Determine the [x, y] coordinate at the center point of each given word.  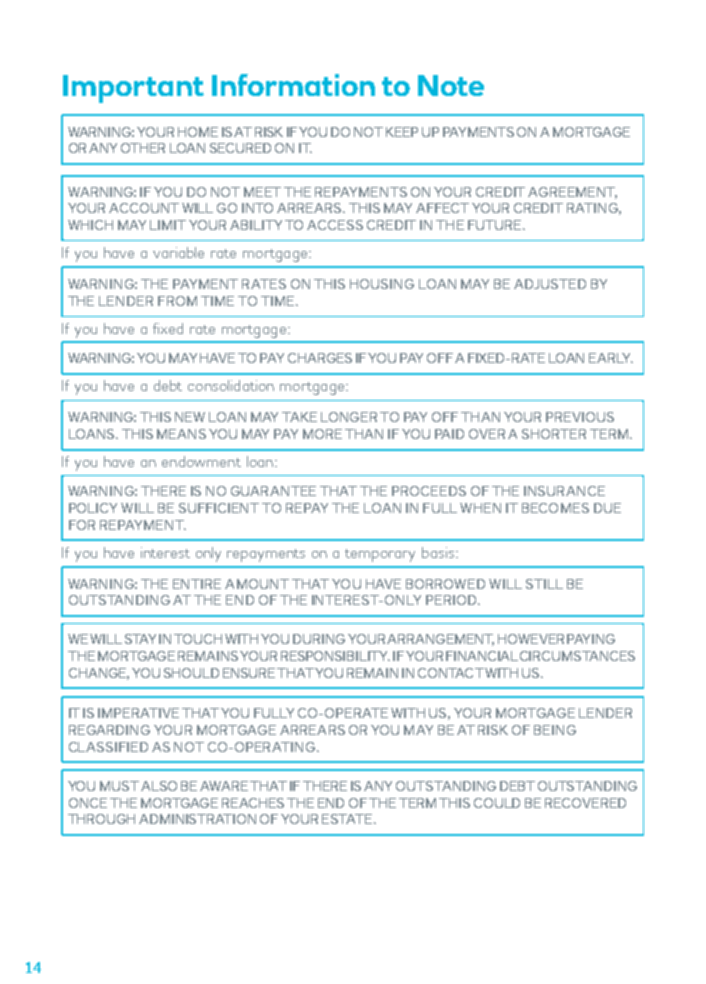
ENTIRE [197, 584]
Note [451, 85]
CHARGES [320, 358]
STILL [544, 584]
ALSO [159, 786]
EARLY [611, 358]
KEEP [402, 132]
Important [133, 89]
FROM [177, 301]
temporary [380, 555]
